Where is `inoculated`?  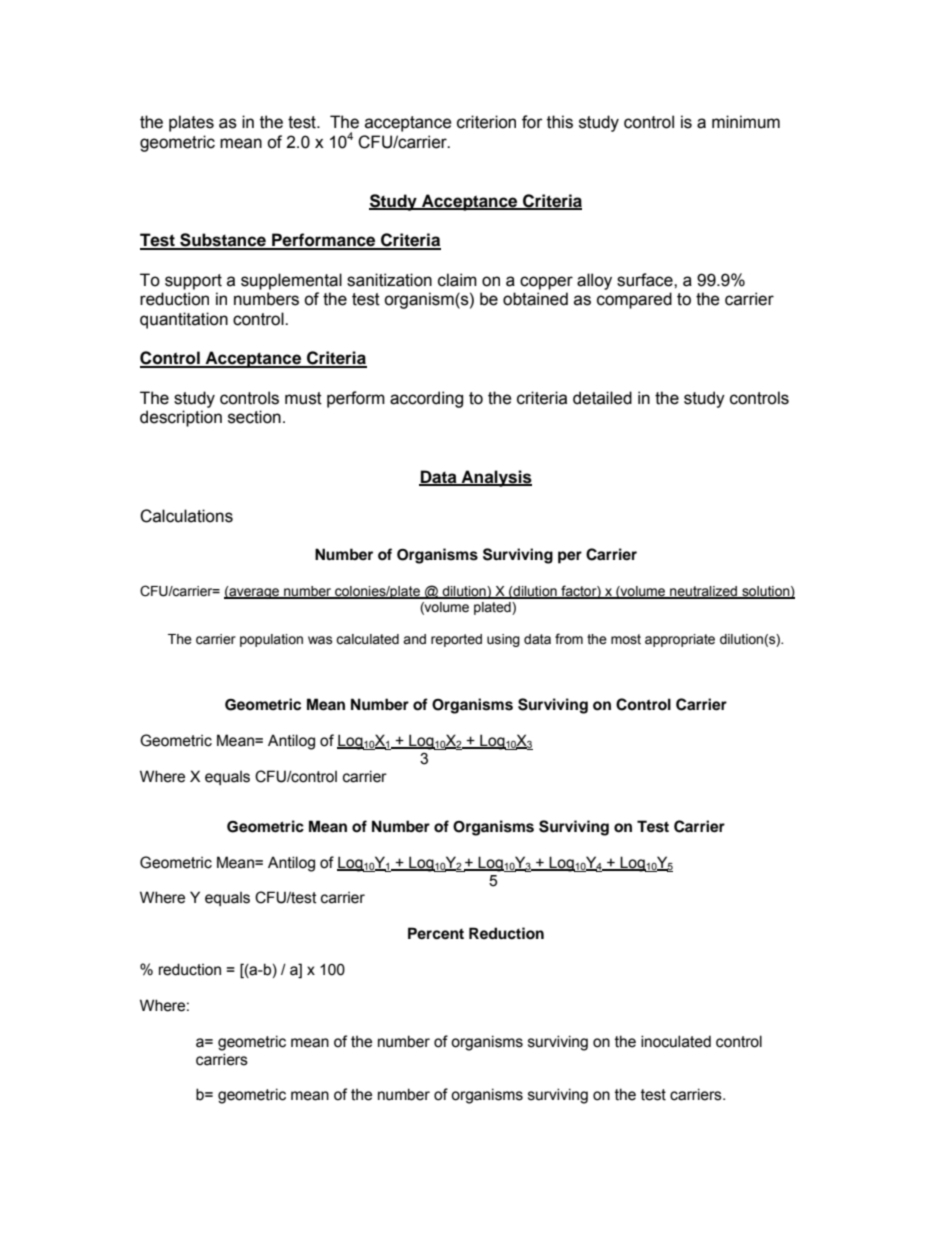
inoculated is located at coordinates (676, 1041).
